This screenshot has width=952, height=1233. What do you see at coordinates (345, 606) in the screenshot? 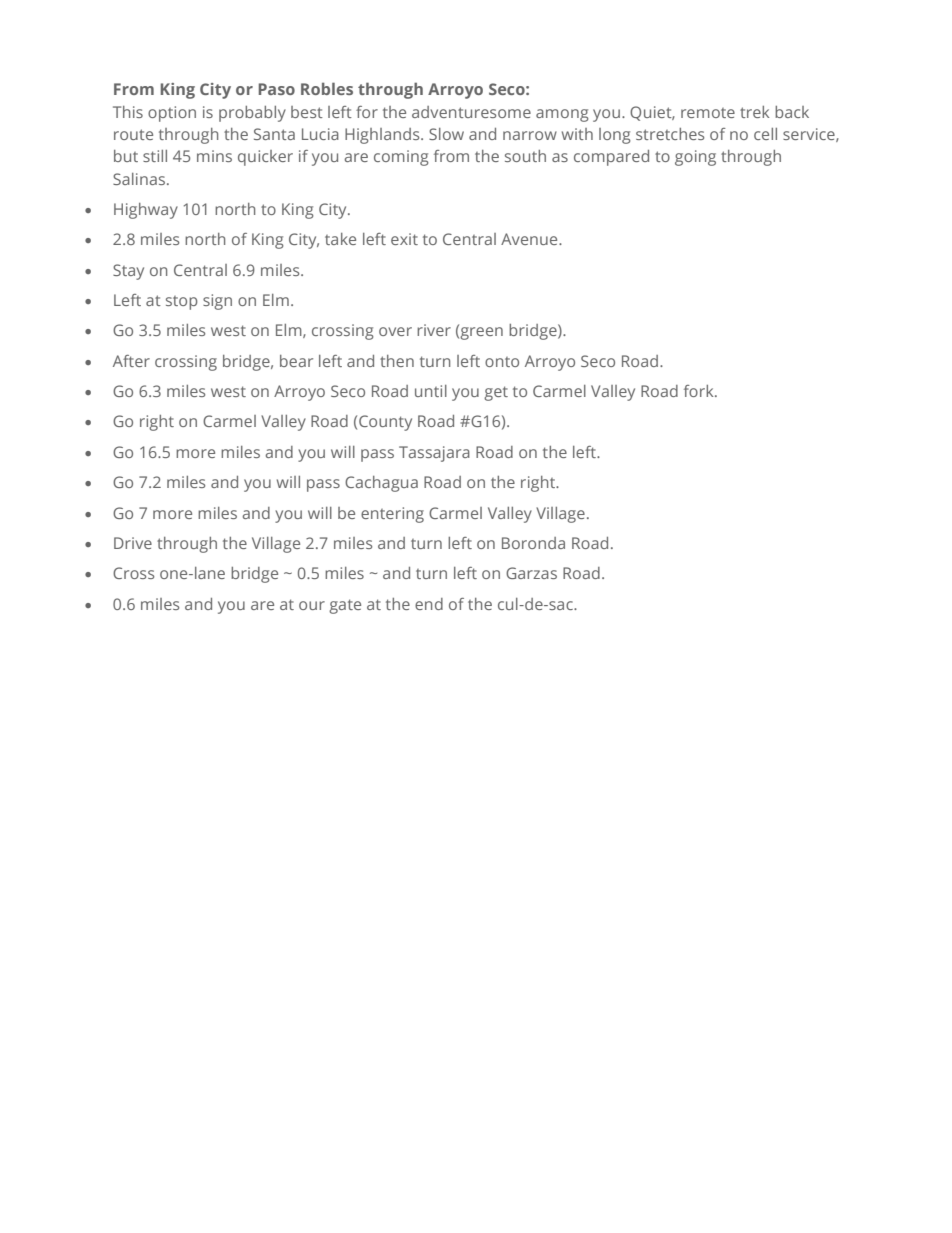
I see `gate` at bounding box center [345, 606].
